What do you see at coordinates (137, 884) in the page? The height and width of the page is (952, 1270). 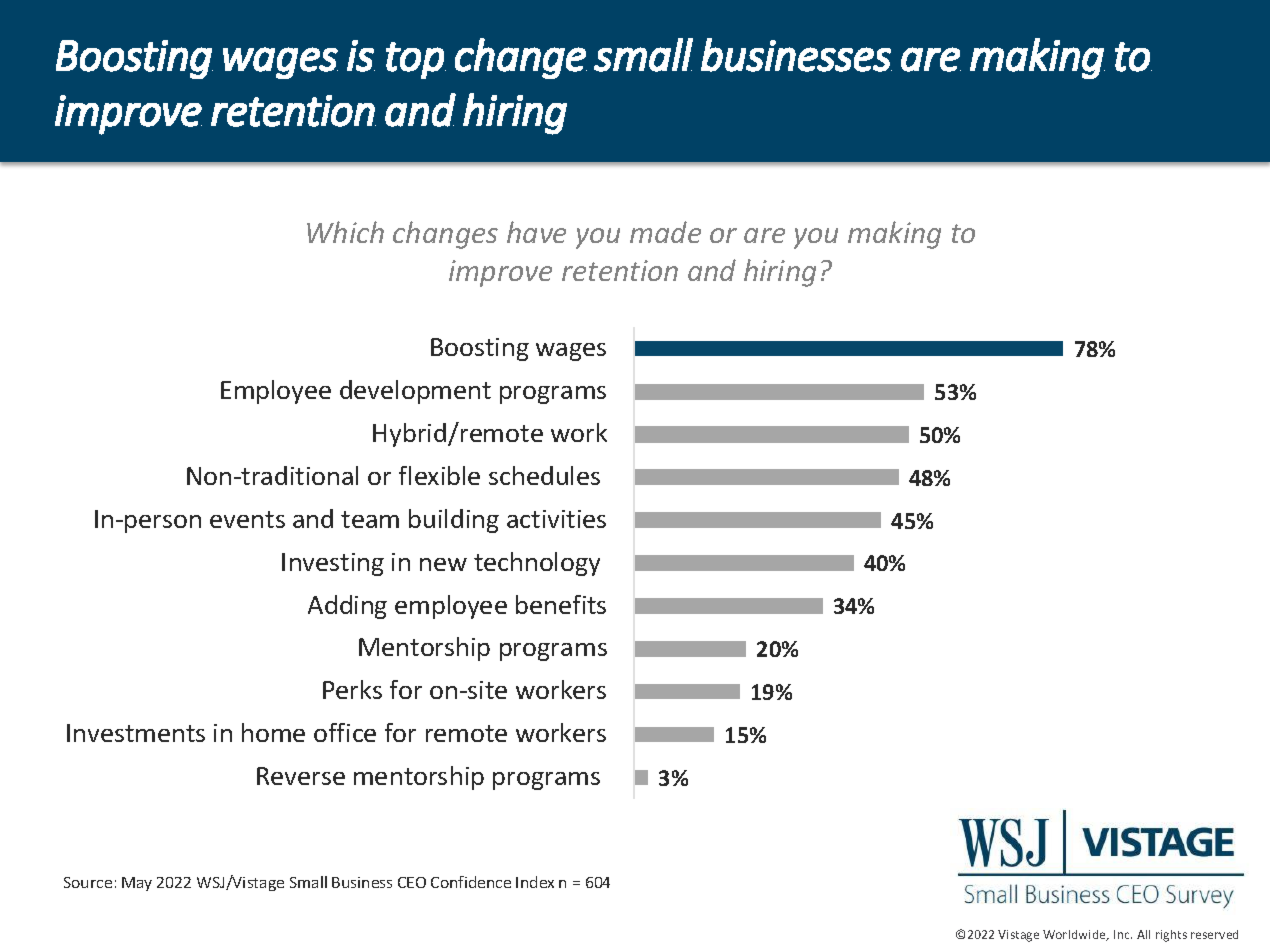 I see `May` at bounding box center [137, 884].
